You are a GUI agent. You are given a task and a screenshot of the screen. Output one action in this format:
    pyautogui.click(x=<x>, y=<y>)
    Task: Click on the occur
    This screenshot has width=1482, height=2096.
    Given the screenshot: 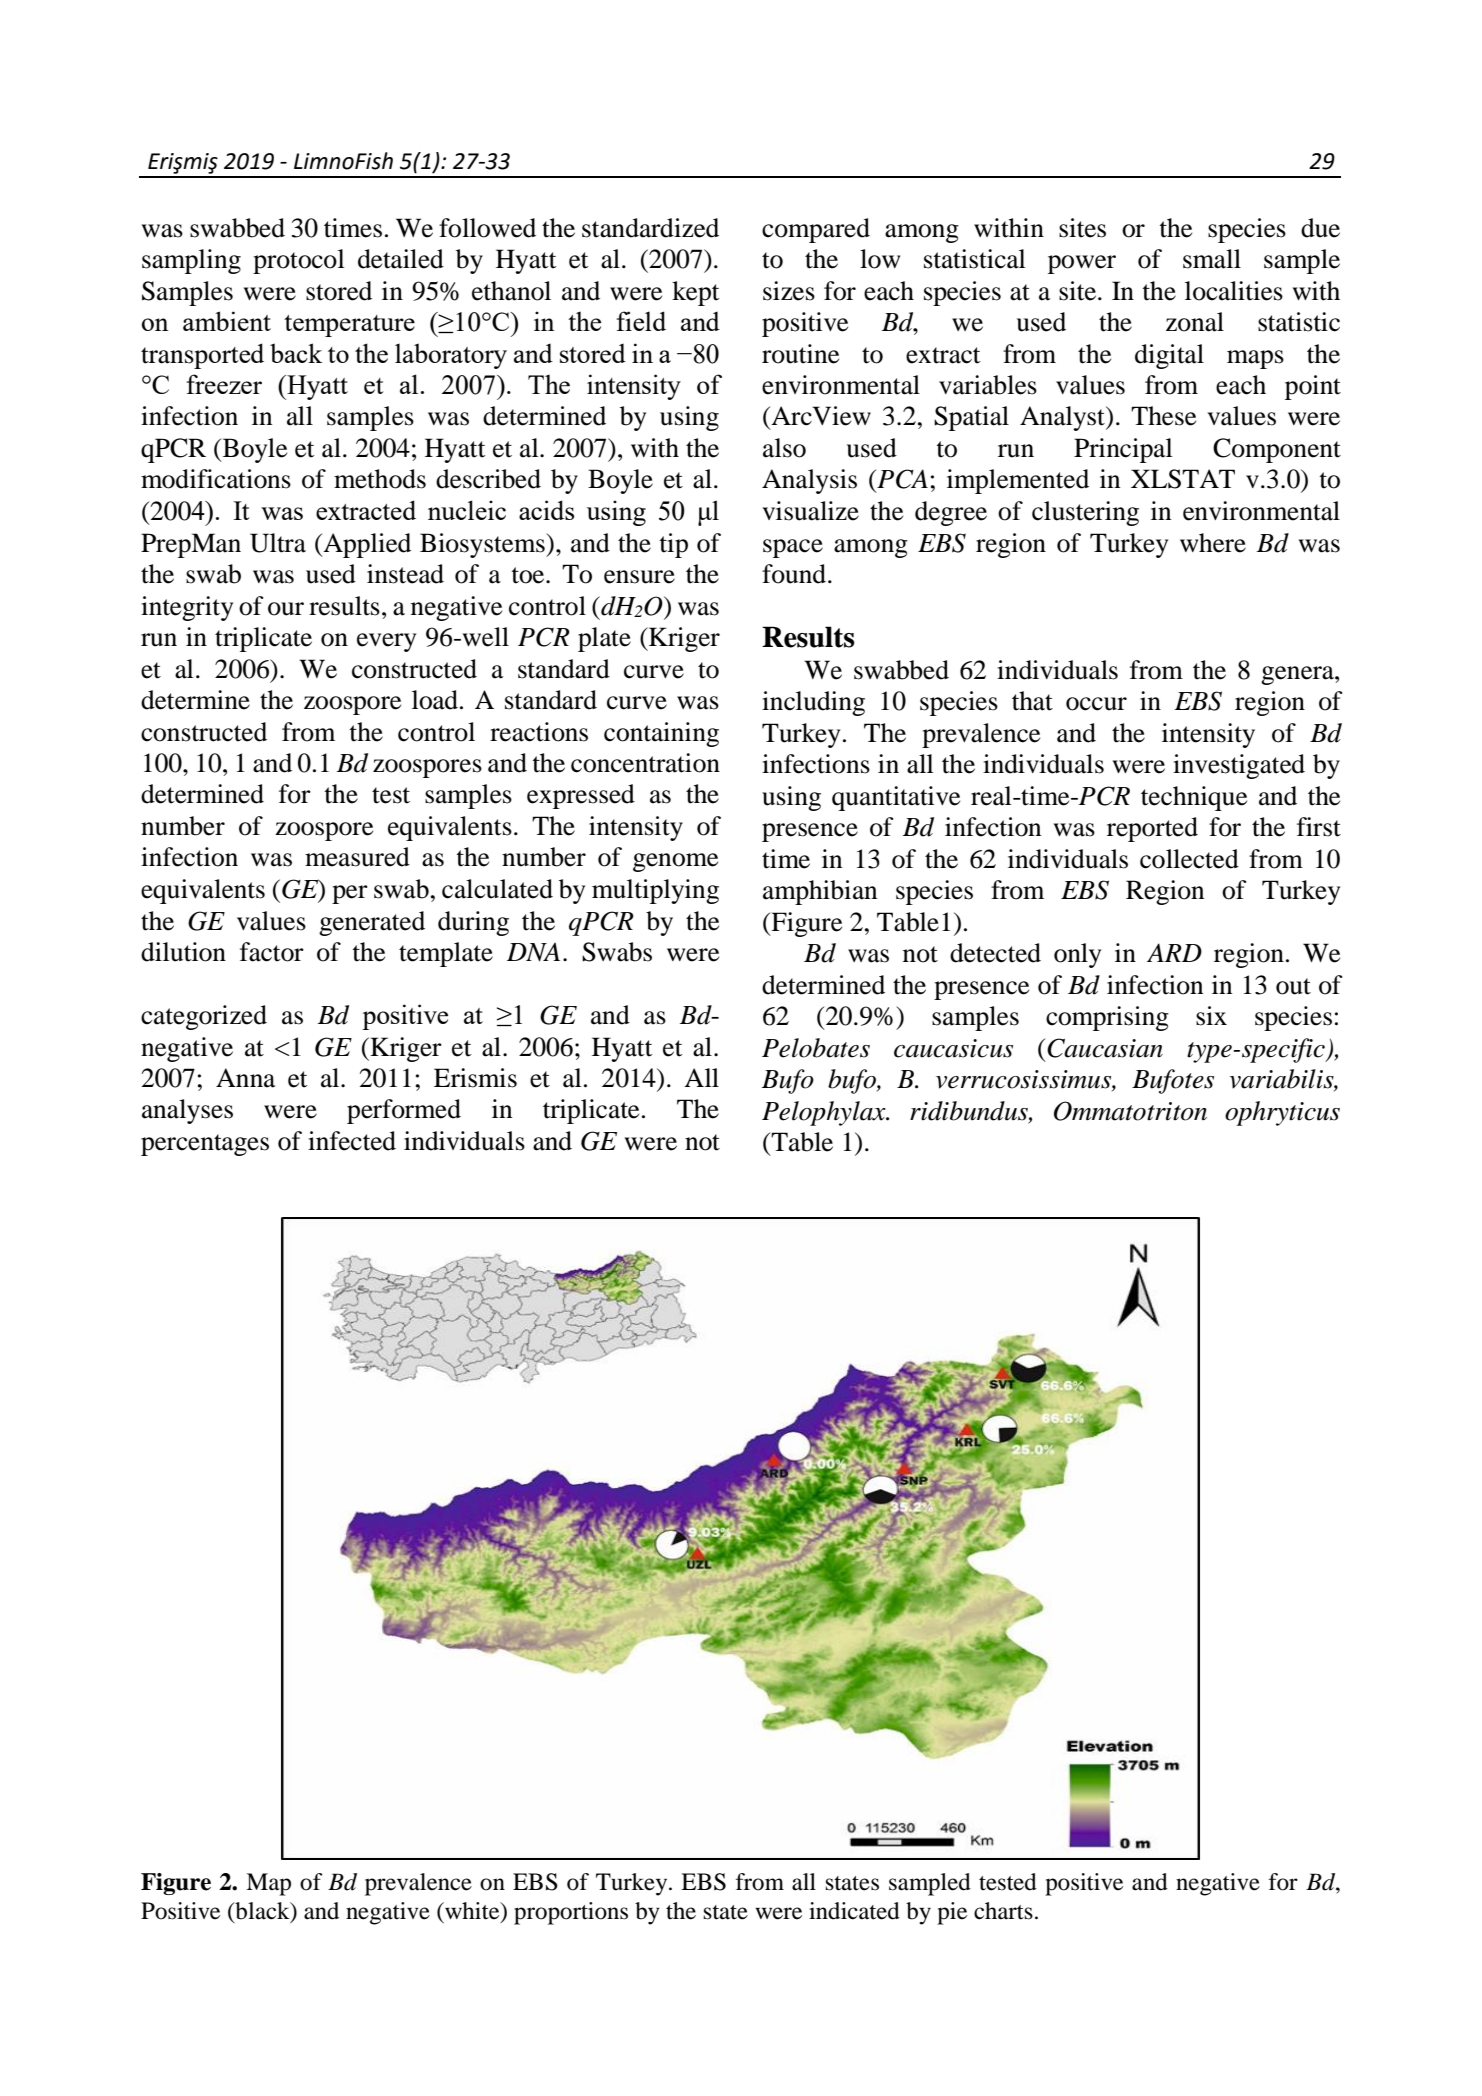 What is the action you would take?
    pyautogui.click(x=1096, y=704)
